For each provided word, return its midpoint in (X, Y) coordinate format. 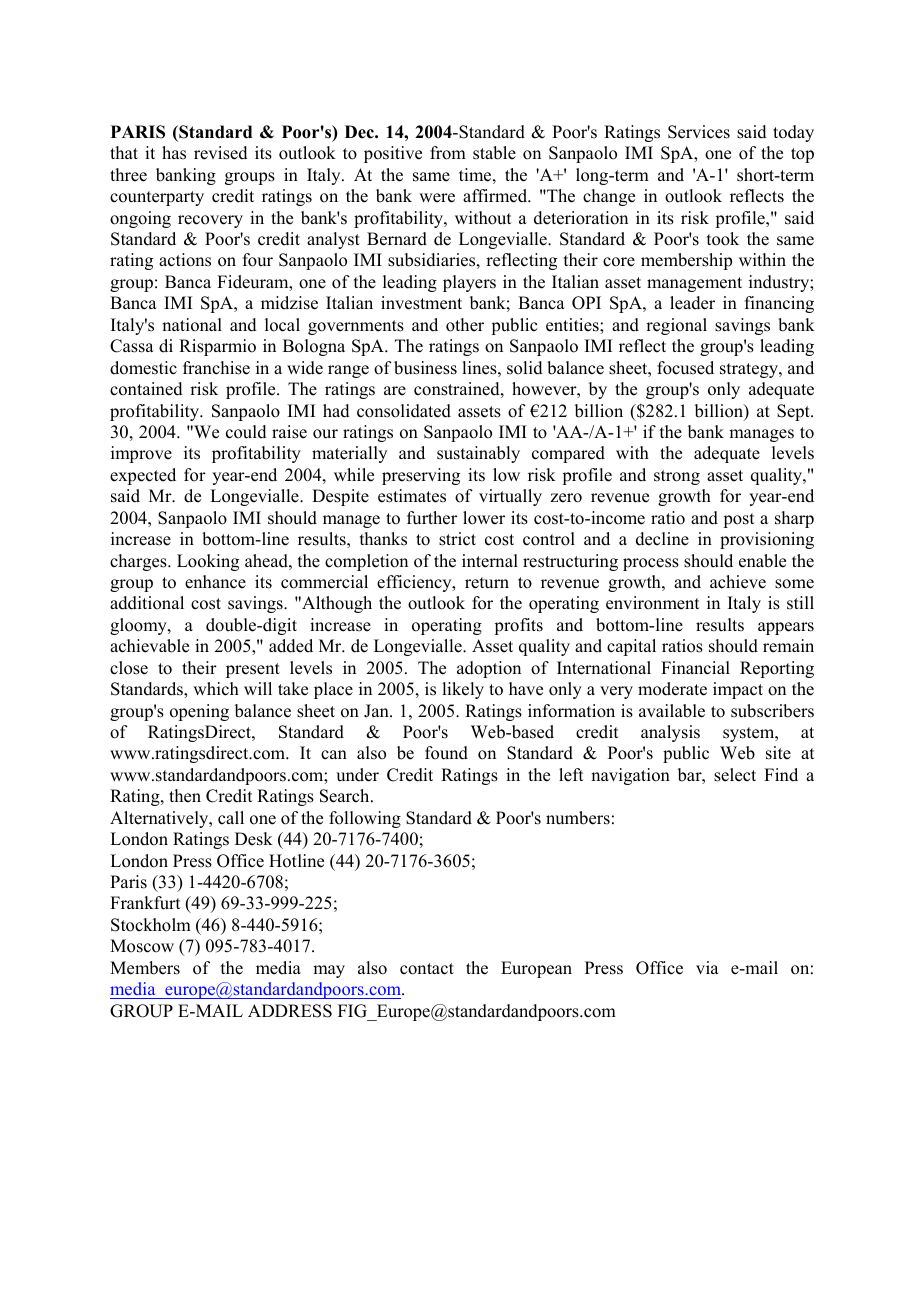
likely (463, 690)
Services (699, 132)
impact (738, 690)
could (246, 432)
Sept (794, 412)
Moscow (142, 946)
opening (199, 712)
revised (221, 153)
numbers (578, 818)
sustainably (478, 454)
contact (427, 969)
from (448, 153)
